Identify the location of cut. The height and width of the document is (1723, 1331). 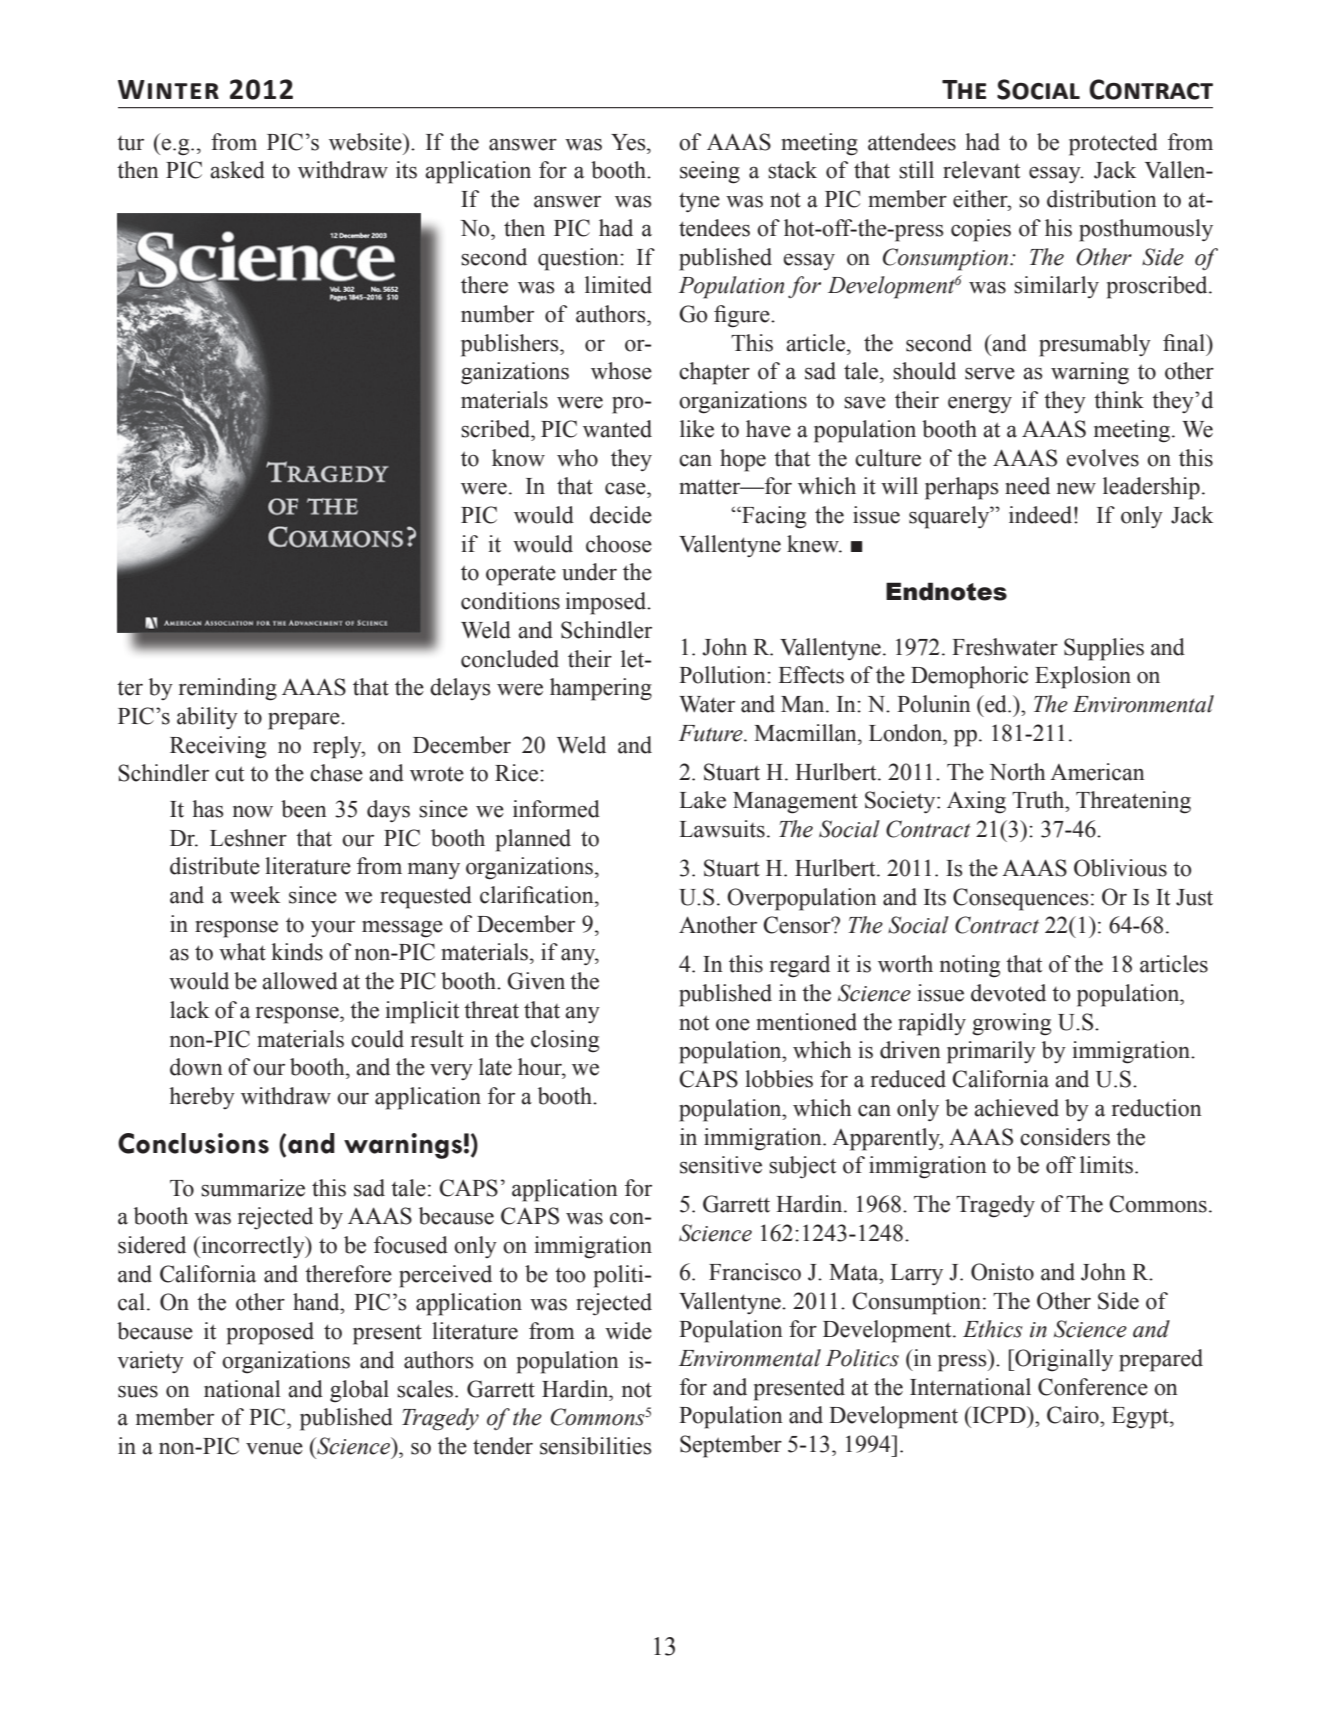
(229, 774).
